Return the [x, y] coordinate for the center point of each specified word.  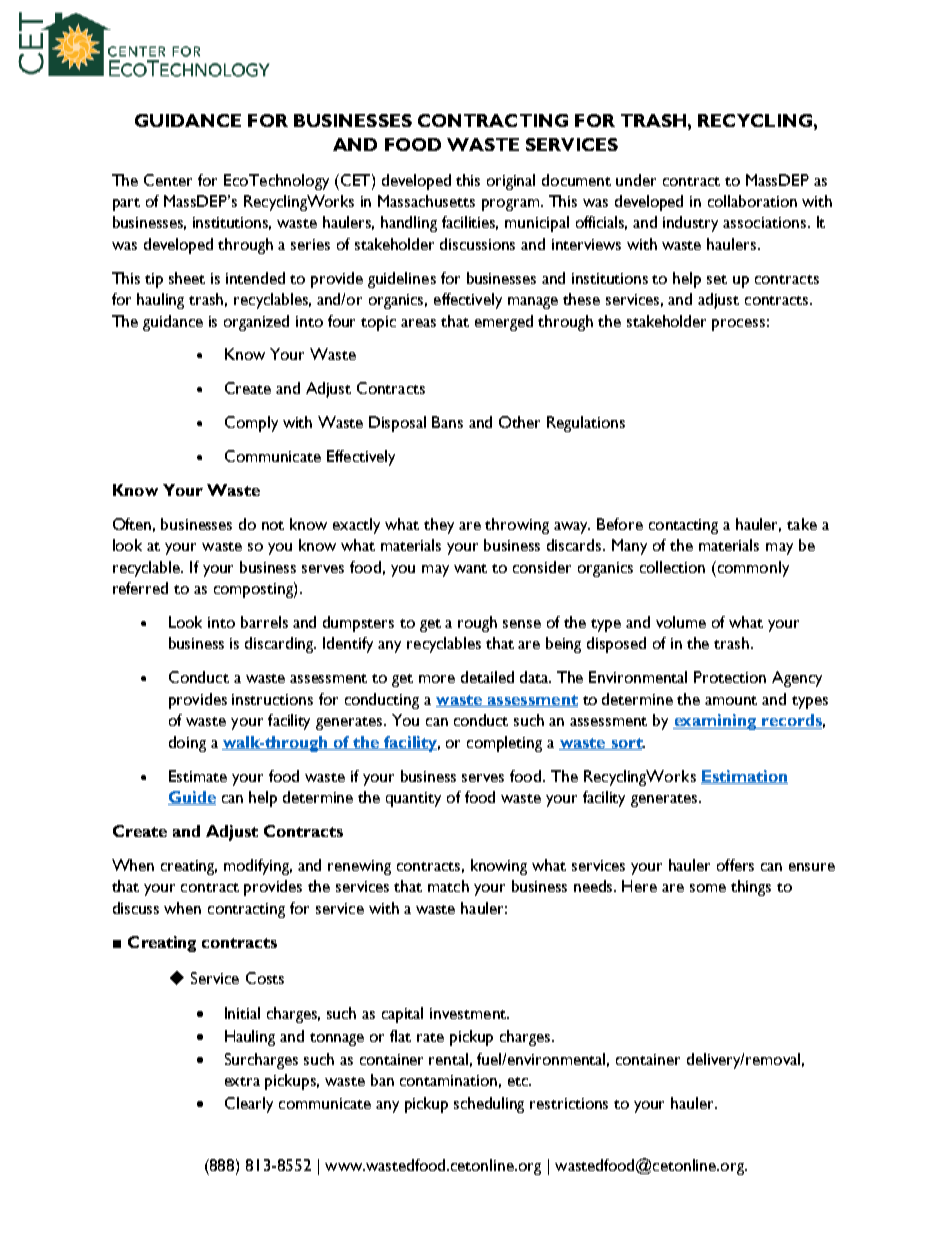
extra [242, 1081]
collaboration [752, 201]
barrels [264, 622]
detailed [487, 677]
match [448, 886]
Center [168, 180]
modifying [258, 867]
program [512, 205]
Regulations [586, 424]
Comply [251, 424]
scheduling [489, 1105]
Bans [447, 422]
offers [735, 865]
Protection [730, 677]
